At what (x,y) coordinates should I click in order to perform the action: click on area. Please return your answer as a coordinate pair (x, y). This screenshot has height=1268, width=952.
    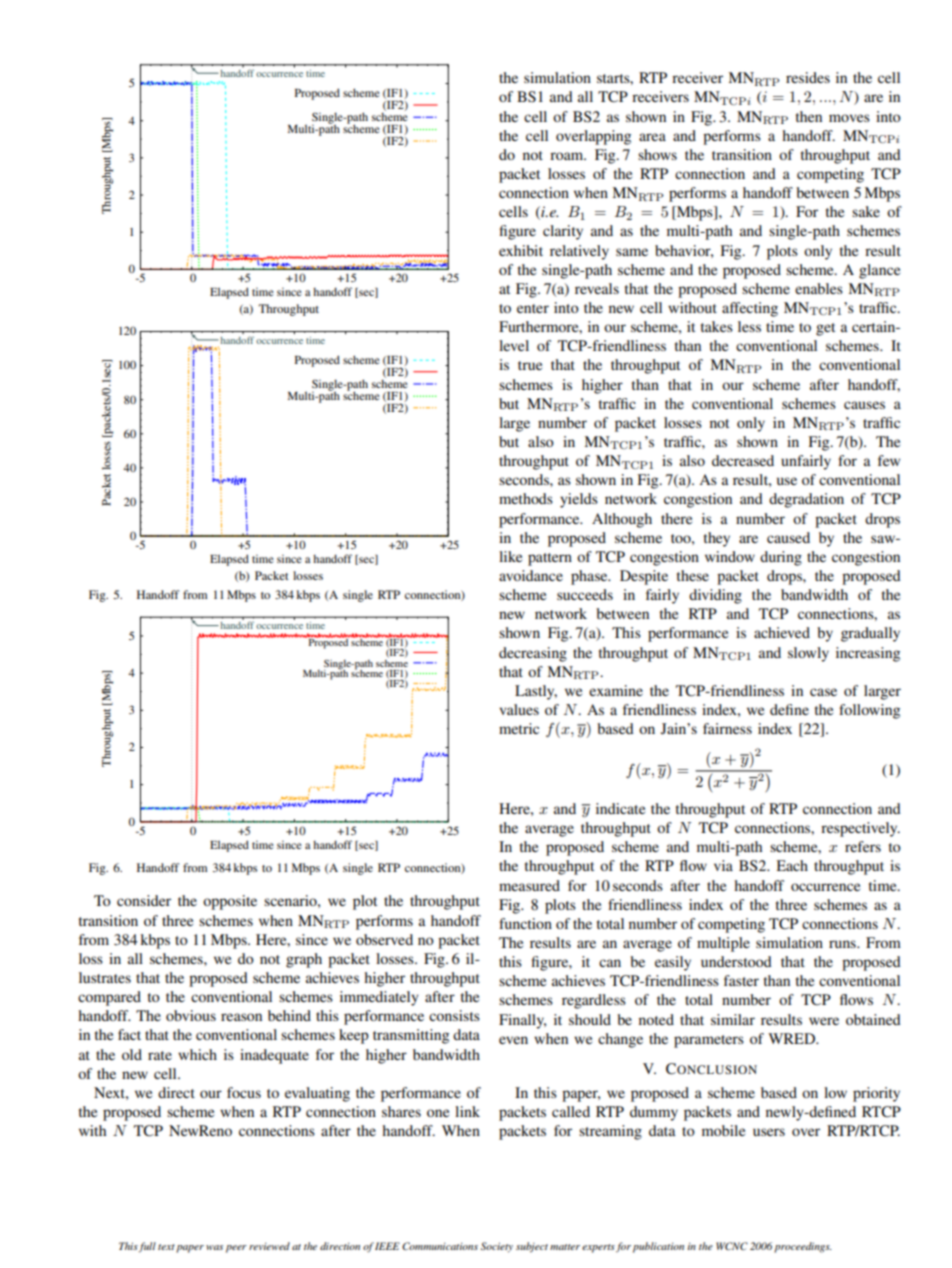
    Looking at the image, I should click on (652, 137).
